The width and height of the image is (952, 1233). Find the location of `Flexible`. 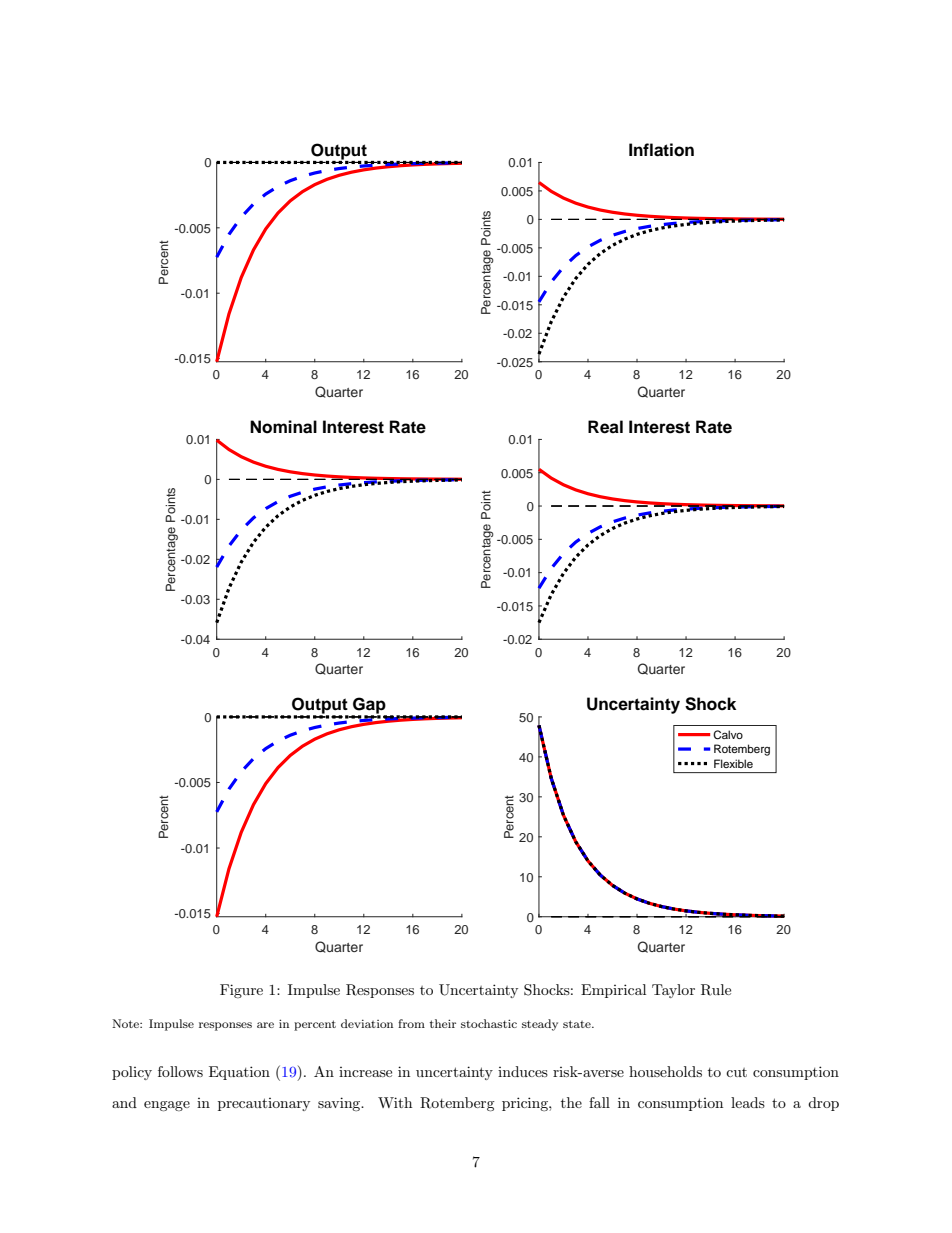

Flexible is located at coordinates (733, 763).
